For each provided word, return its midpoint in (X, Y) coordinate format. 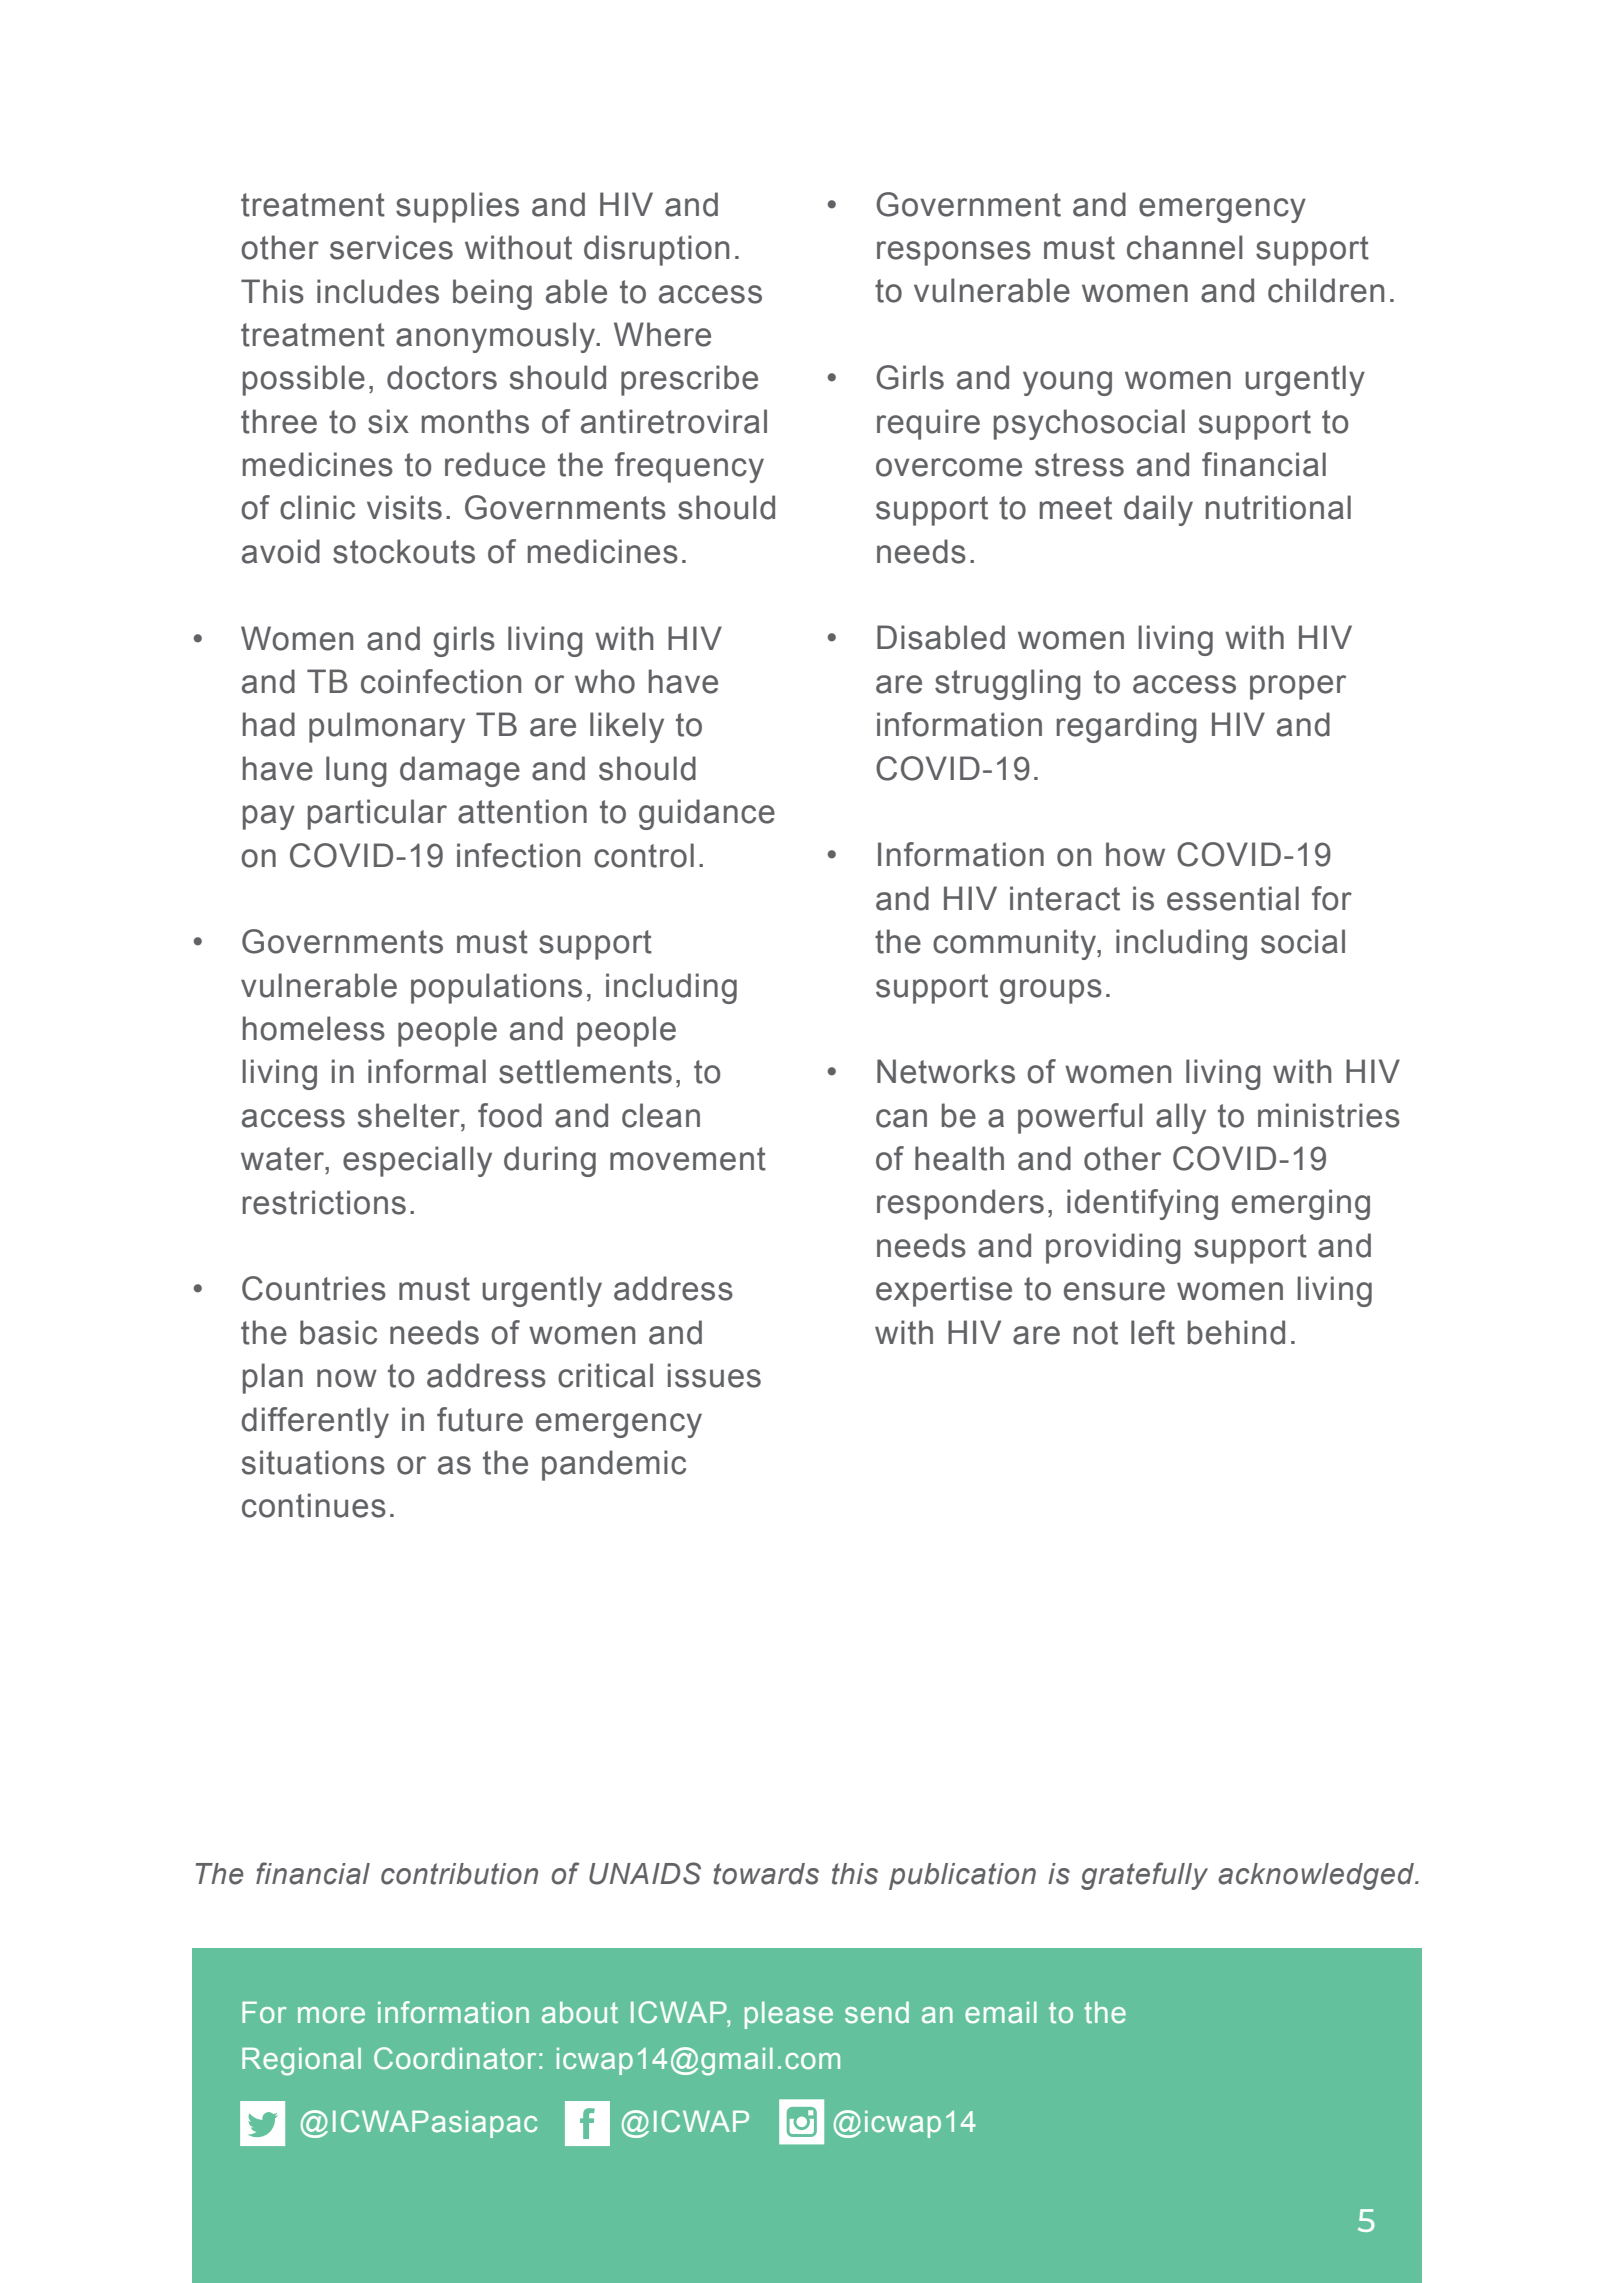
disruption (656, 250)
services (391, 247)
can (901, 1118)
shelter (410, 1115)
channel (1185, 247)
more (331, 2015)
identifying (1142, 1204)
